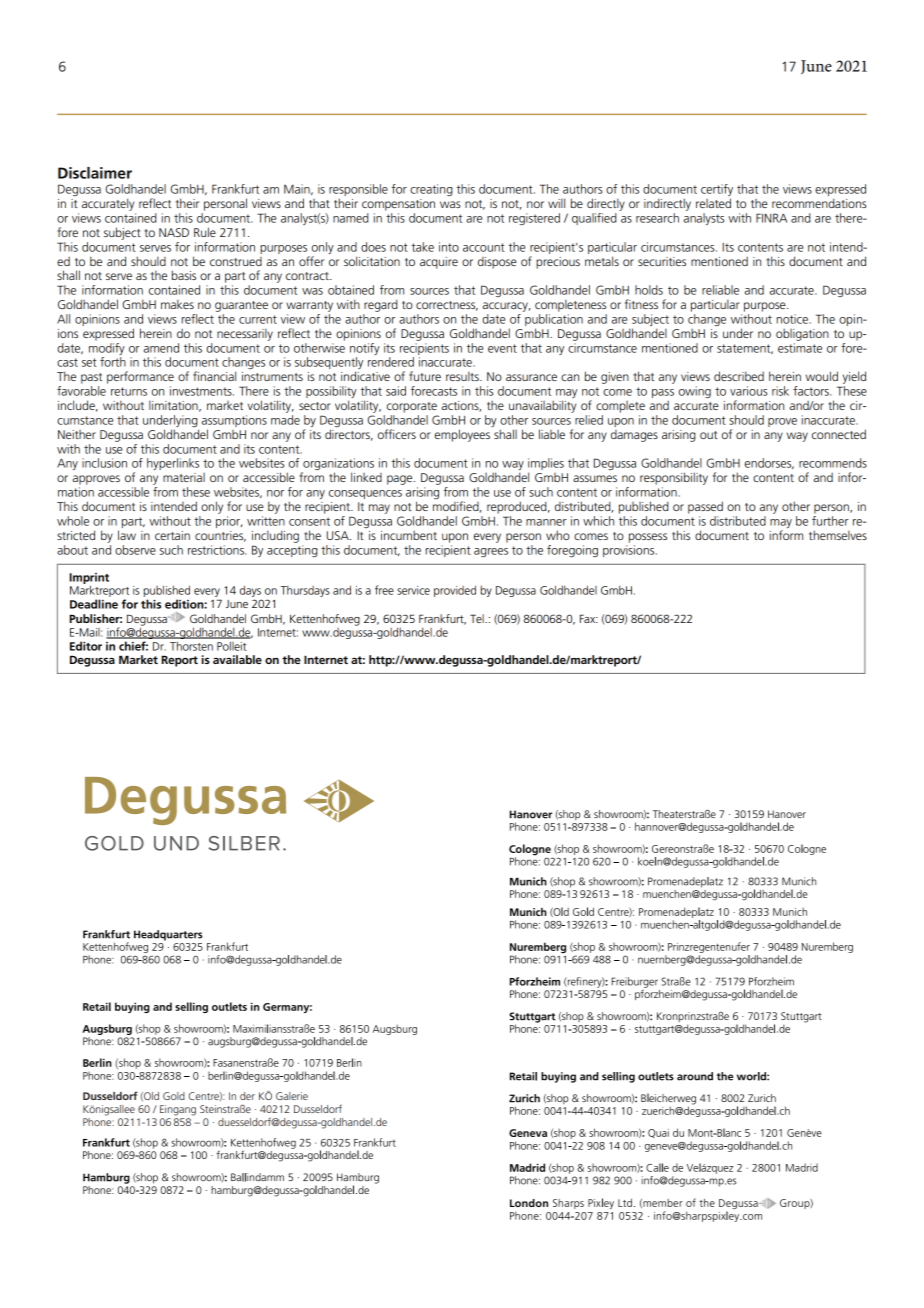 The width and height of the screenshot is (924, 1308). What do you see at coordinates (237, 659) in the screenshot?
I see `available` at bounding box center [237, 659].
